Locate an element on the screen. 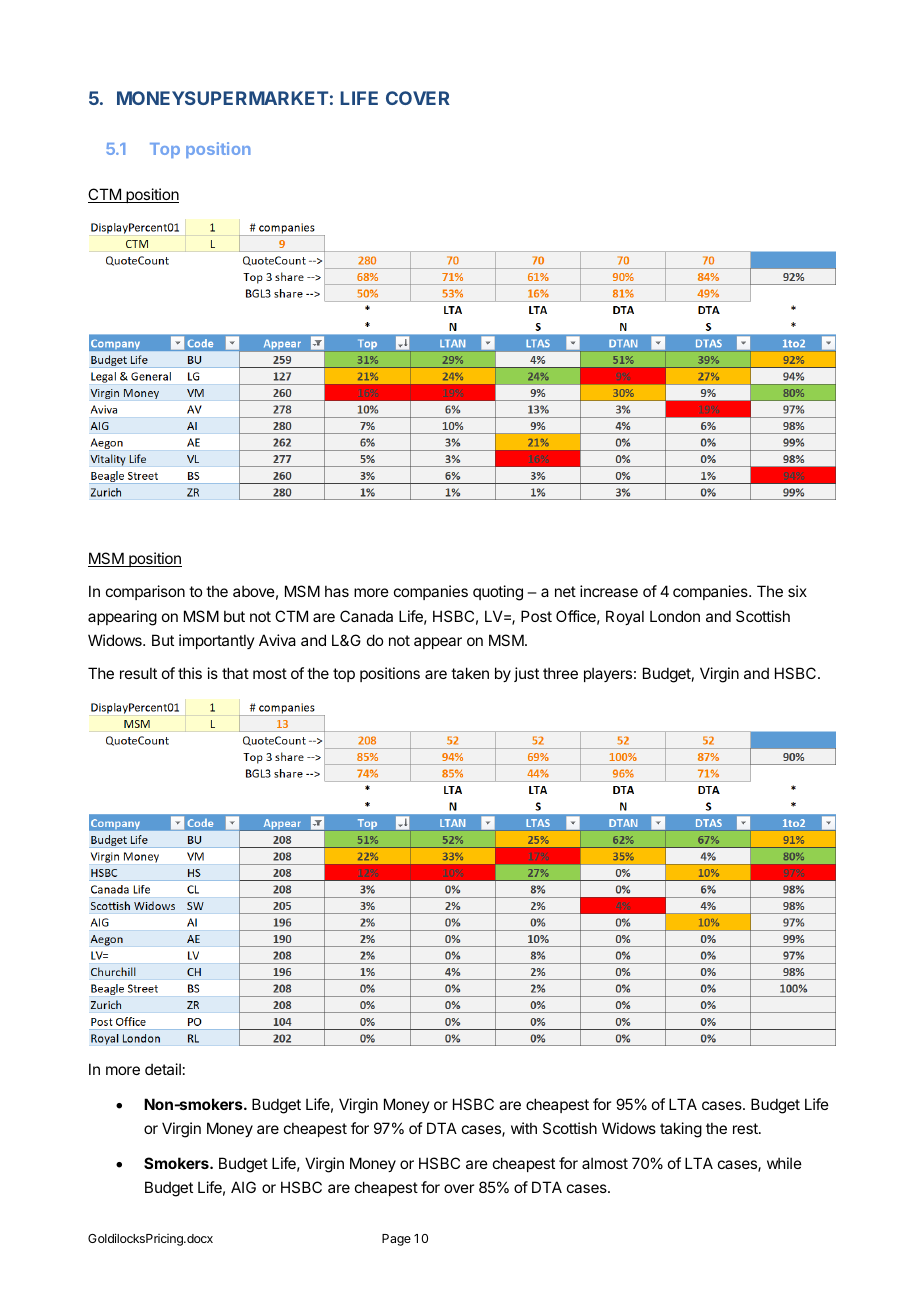 This screenshot has height=1308, width=924. London is located at coordinates (675, 616).
